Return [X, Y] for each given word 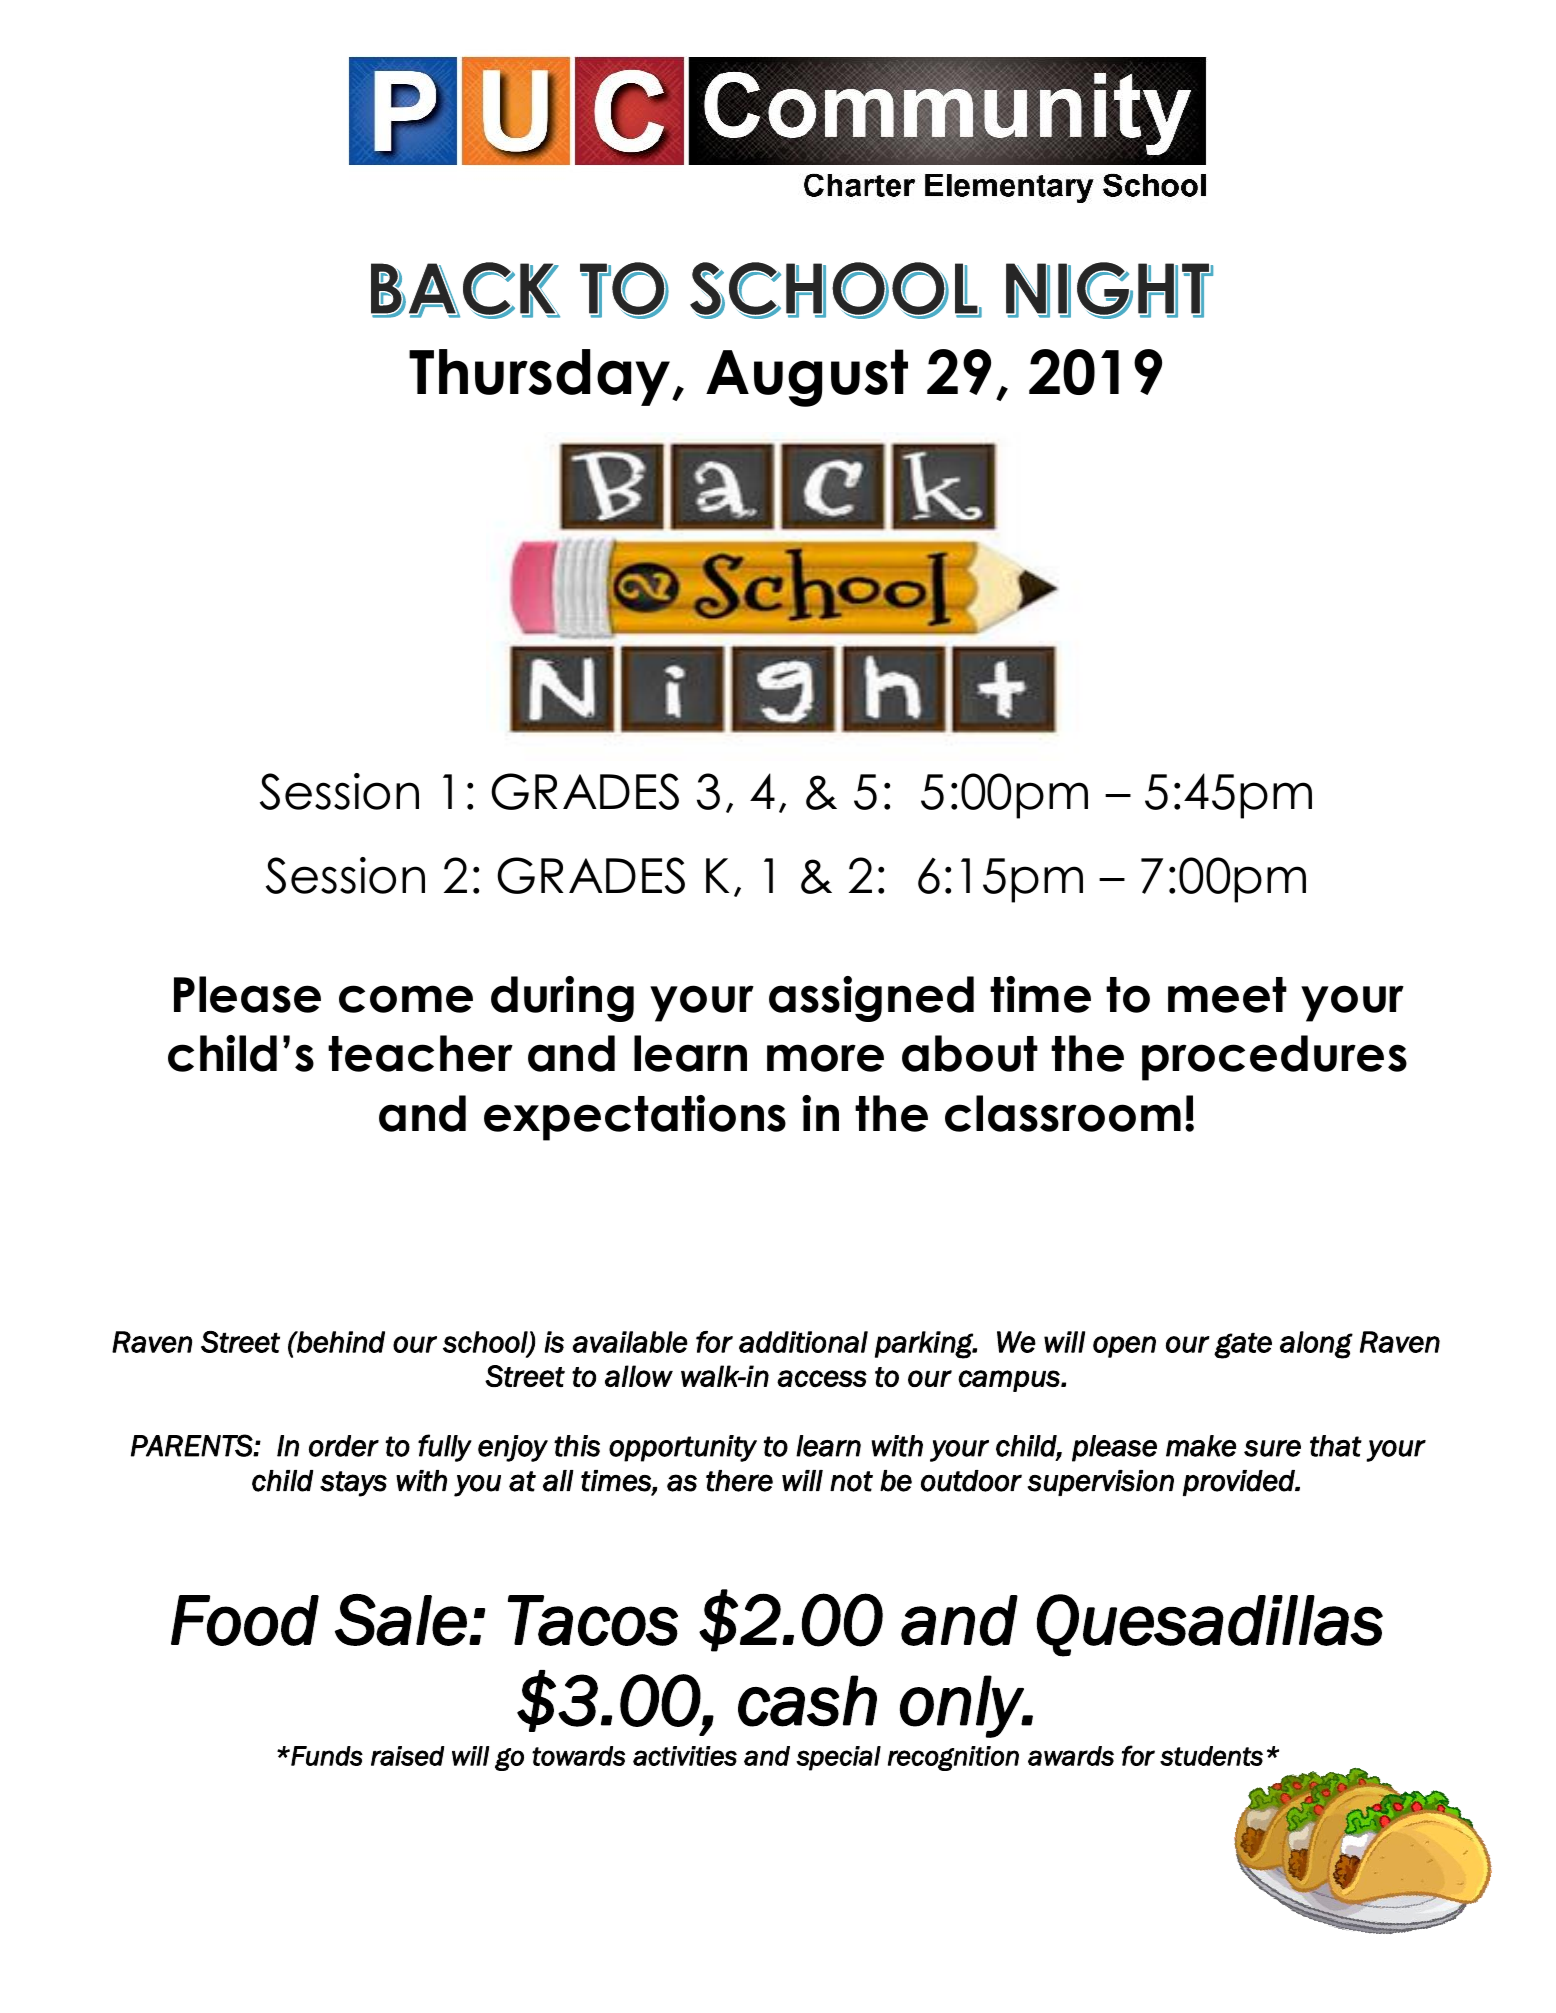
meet [1227, 995]
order [344, 1446]
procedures [1274, 1058]
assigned [871, 999]
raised [407, 1756]
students [1211, 1756]
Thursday [541, 377]
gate [1243, 1346]
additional [803, 1342]
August [807, 378]
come [406, 999]
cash [807, 1701]
